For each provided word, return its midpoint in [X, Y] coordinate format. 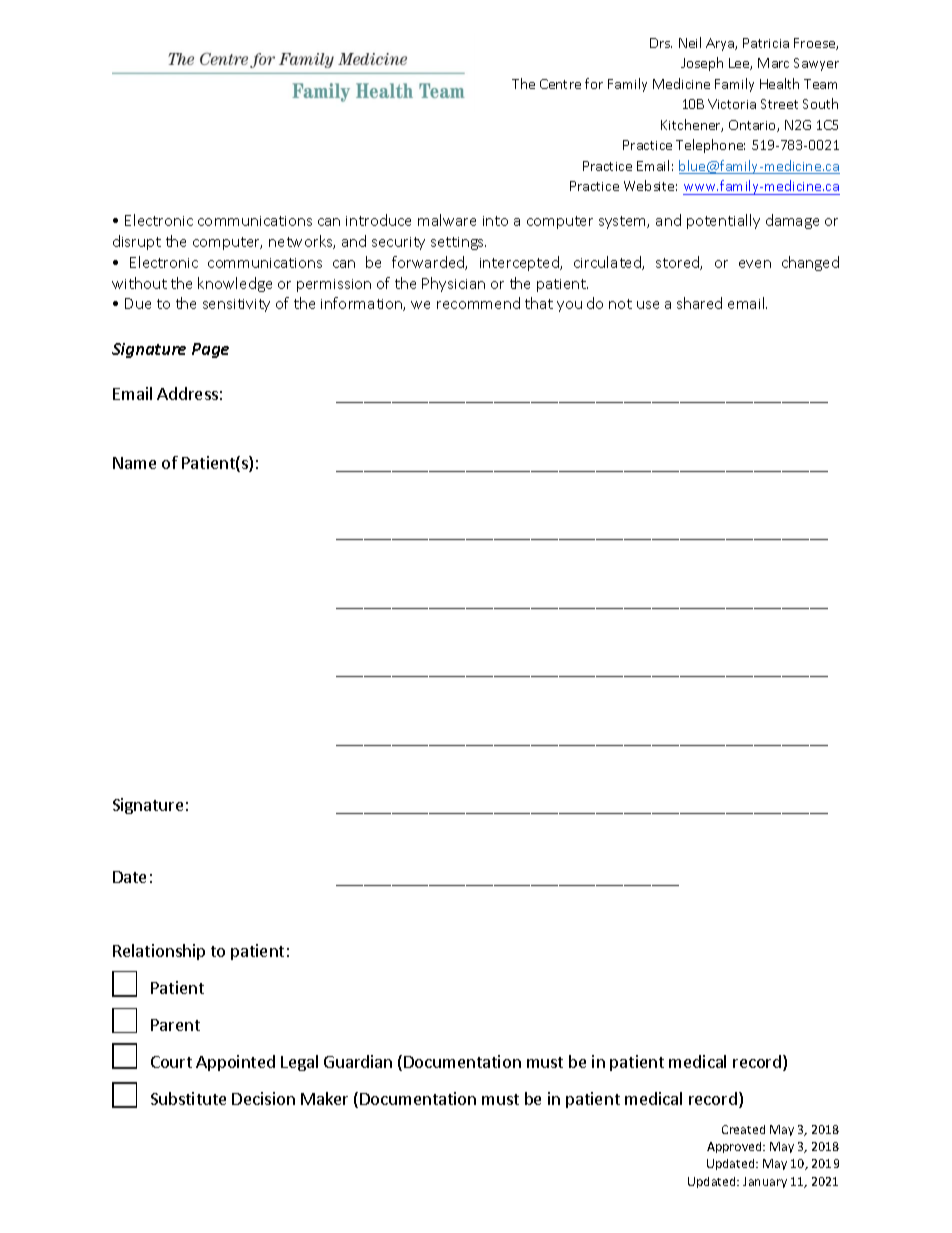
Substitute [188, 1098]
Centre [560, 84]
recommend [478, 303]
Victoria [732, 104]
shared [699, 303]
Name [134, 463]
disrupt [137, 242]
